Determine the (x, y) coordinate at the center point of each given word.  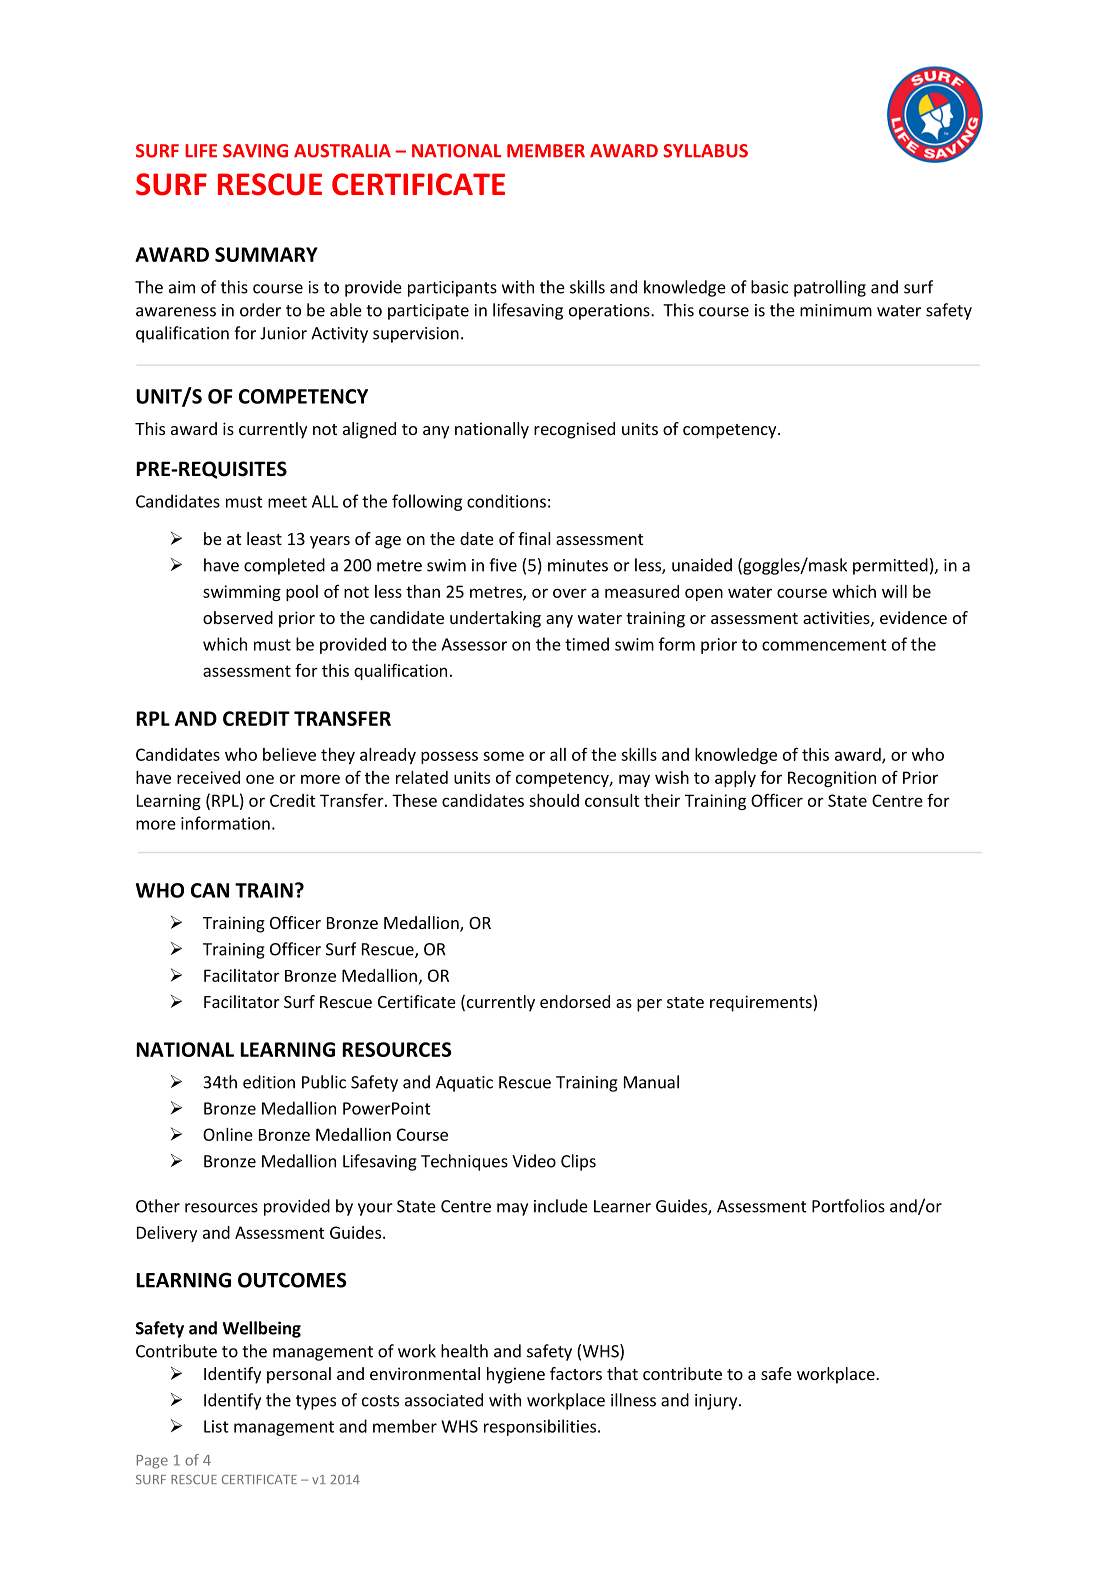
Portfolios (848, 1206)
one (260, 779)
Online (228, 1134)
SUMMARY (266, 254)
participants (452, 289)
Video (534, 1161)
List (216, 1426)
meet (287, 502)
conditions (506, 501)
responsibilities (541, 1427)
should (554, 800)
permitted (890, 566)
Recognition (832, 779)
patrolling (830, 288)
